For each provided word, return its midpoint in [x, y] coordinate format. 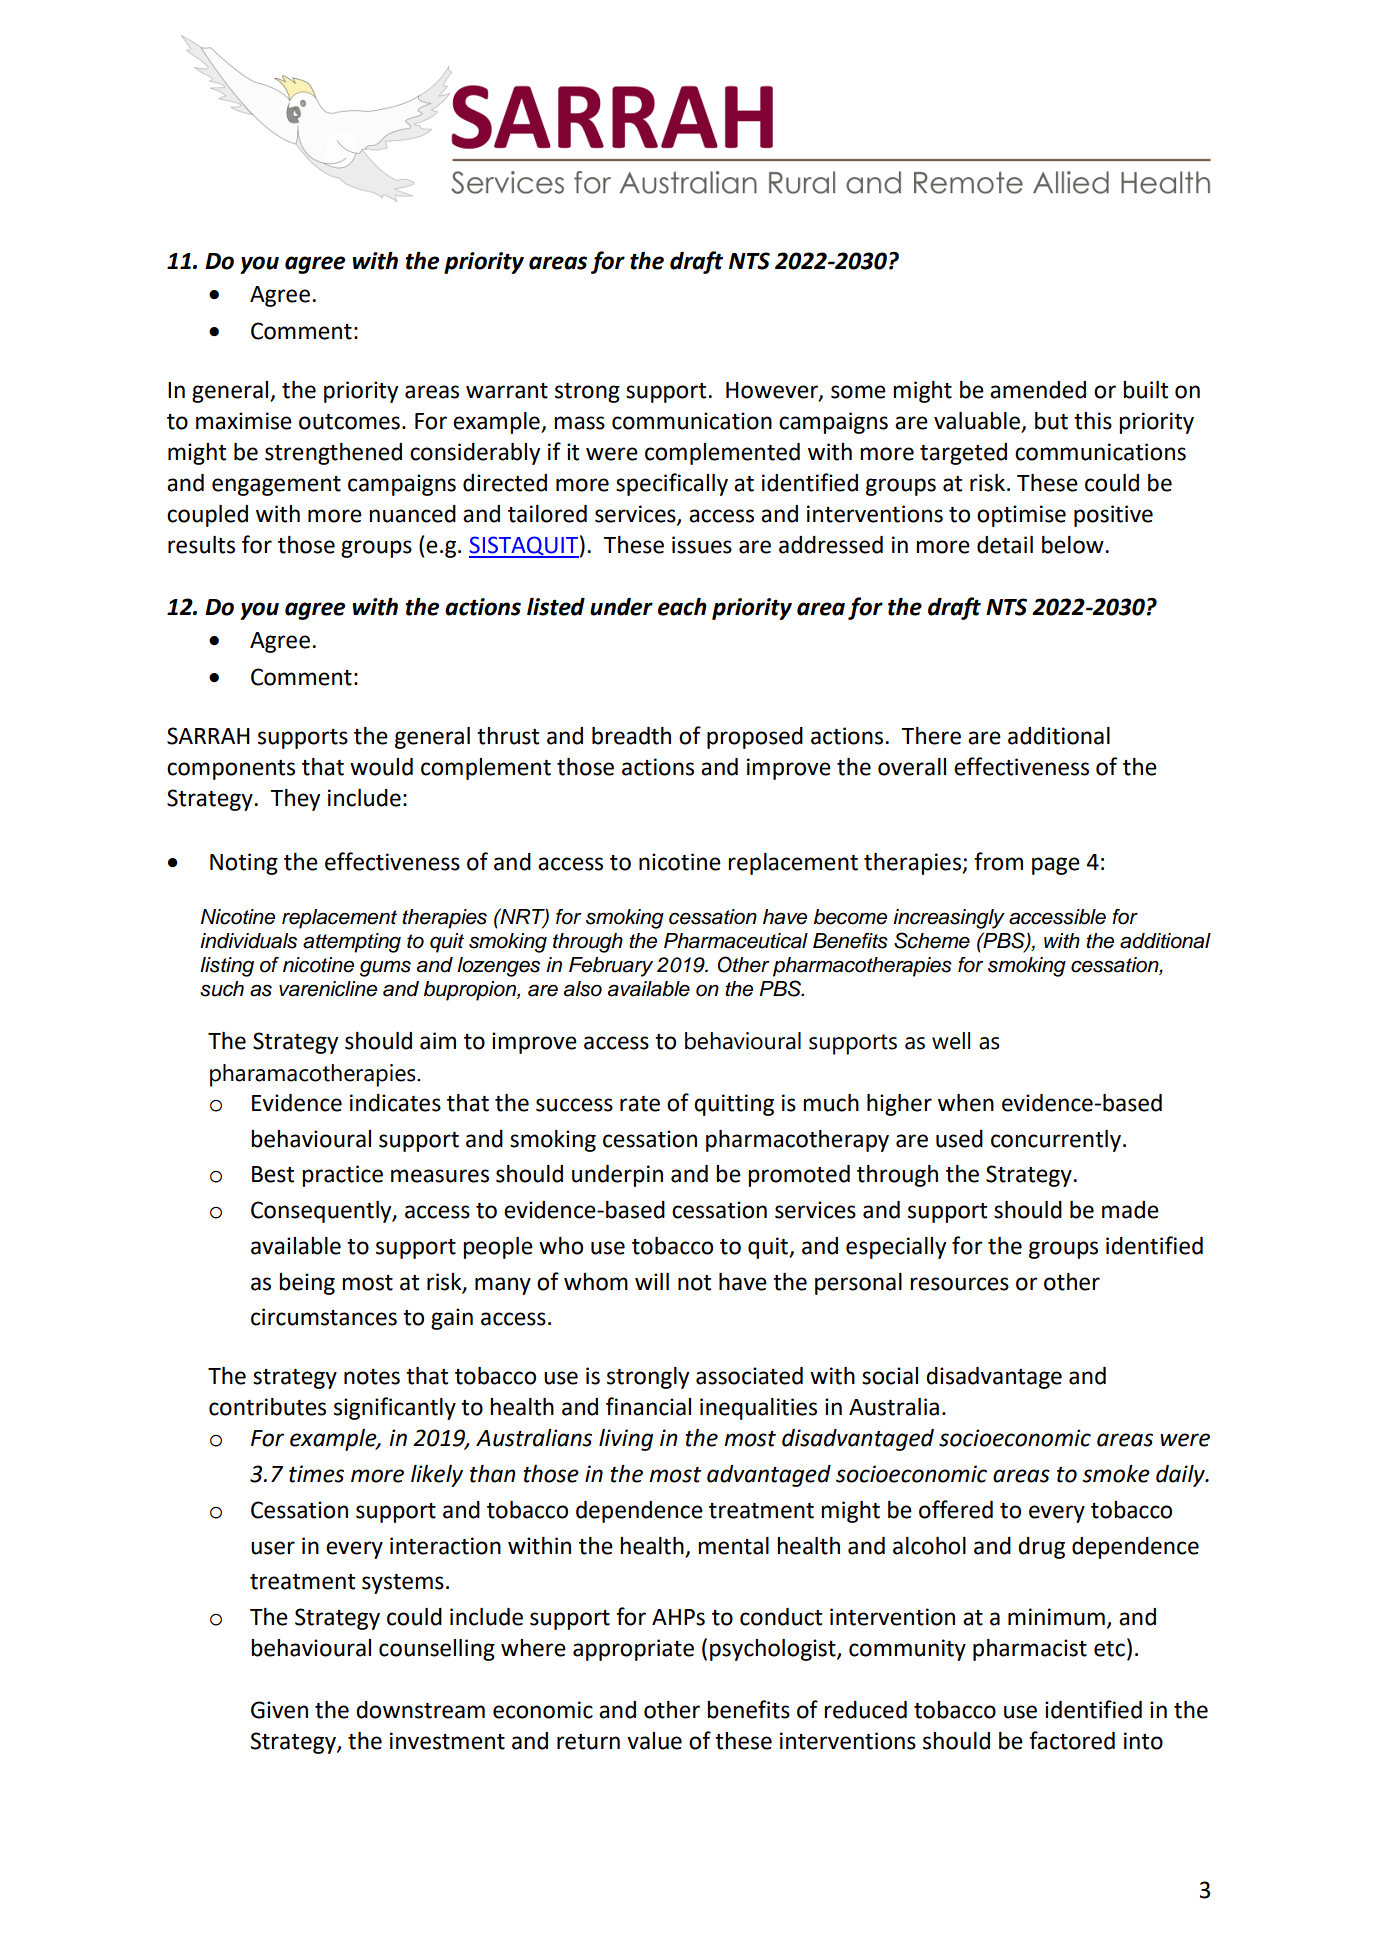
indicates [395, 1103]
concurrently [1056, 1141]
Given [279, 1710]
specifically [672, 484]
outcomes [349, 422]
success [574, 1105]
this [1093, 421]
